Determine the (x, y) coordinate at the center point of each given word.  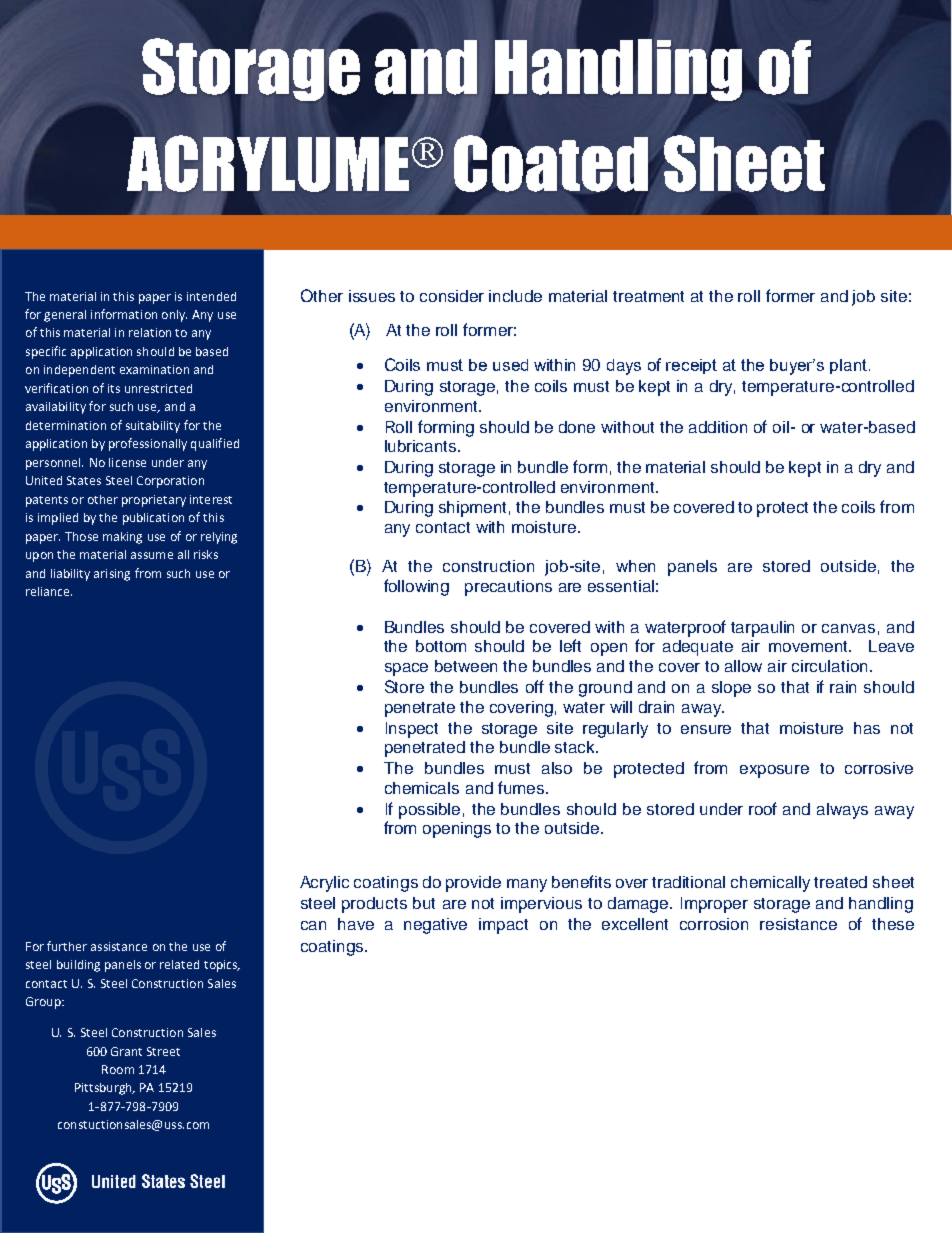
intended (211, 296)
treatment (648, 296)
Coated (551, 163)
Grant (126, 1051)
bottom (441, 646)
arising (112, 575)
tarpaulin (762, 629)
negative (435, 926)
